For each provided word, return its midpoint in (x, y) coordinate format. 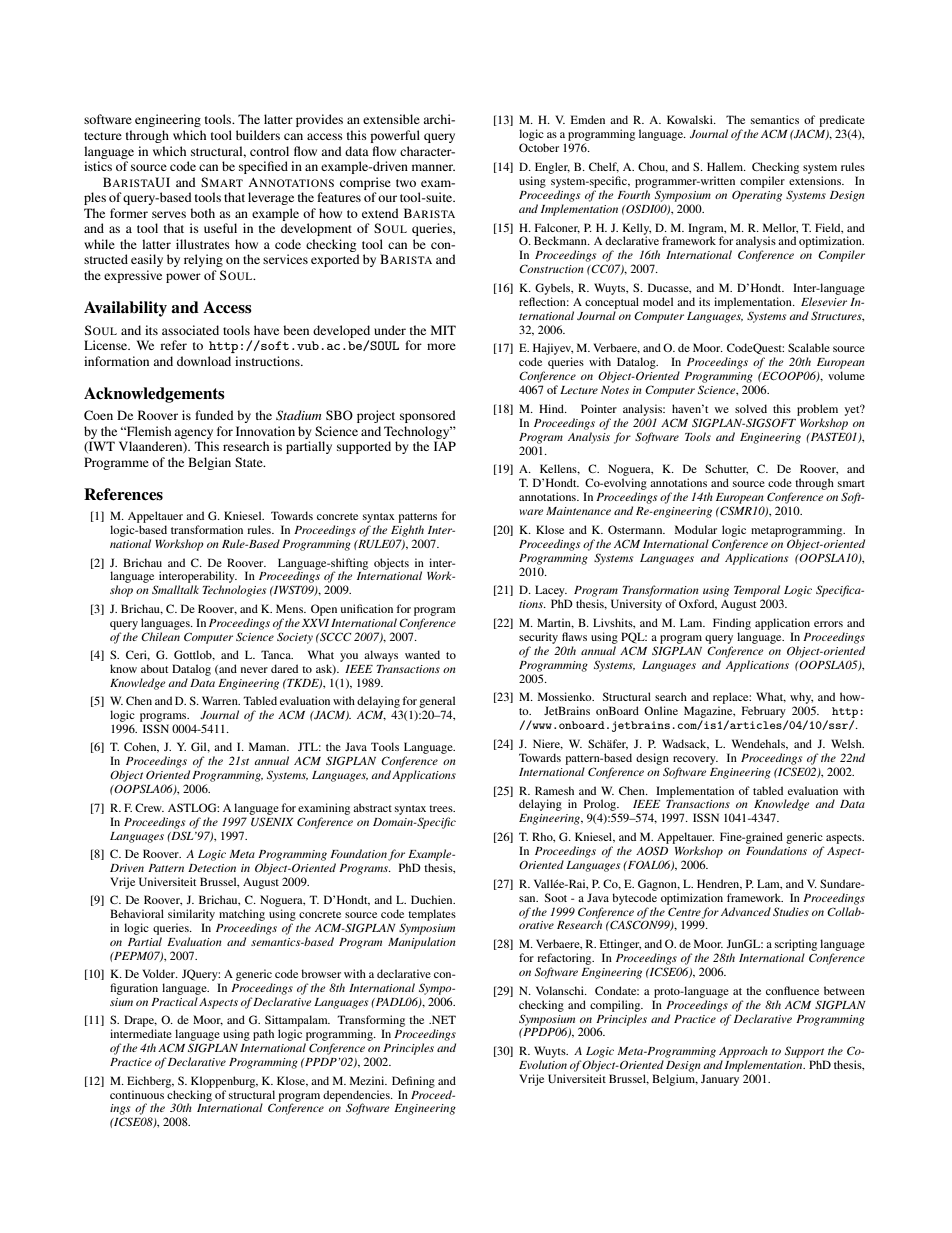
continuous (137, 1094)
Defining (413, 1082)
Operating (757, 196)
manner (433, 167)
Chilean (160, 636)
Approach (743, 1052)
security (538, 638)
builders (258, 135)
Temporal (757, 591)
